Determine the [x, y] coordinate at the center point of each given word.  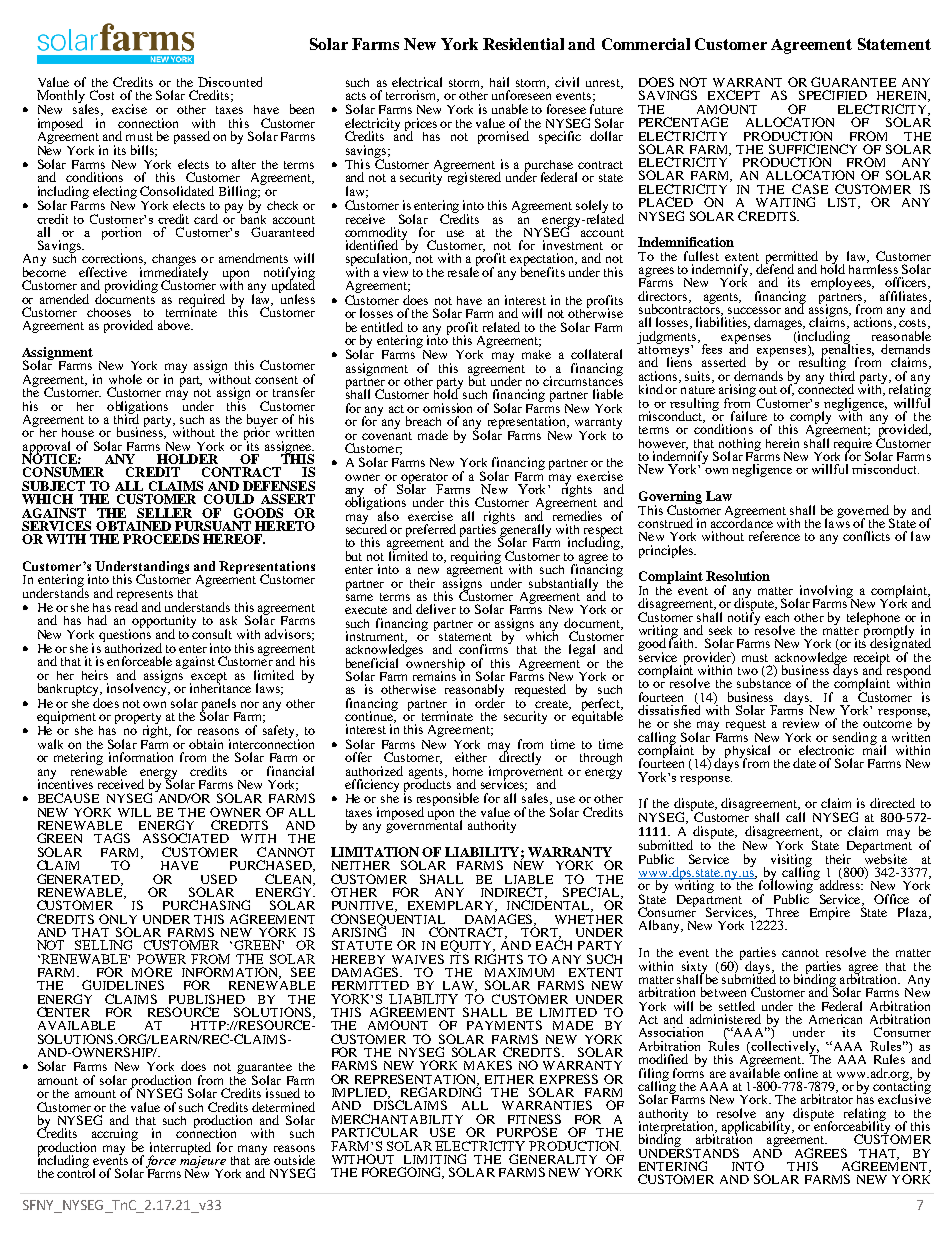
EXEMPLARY [452, 906]
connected [824, 388]
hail [499, 82]
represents [145, 596]
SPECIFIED [833, 95]
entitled [382, 327]
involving [825, 592]
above [175, 325]
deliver [436, 609]
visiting [791, 861]
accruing [115, 1136]
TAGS [112, 838]
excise [129, 109]
